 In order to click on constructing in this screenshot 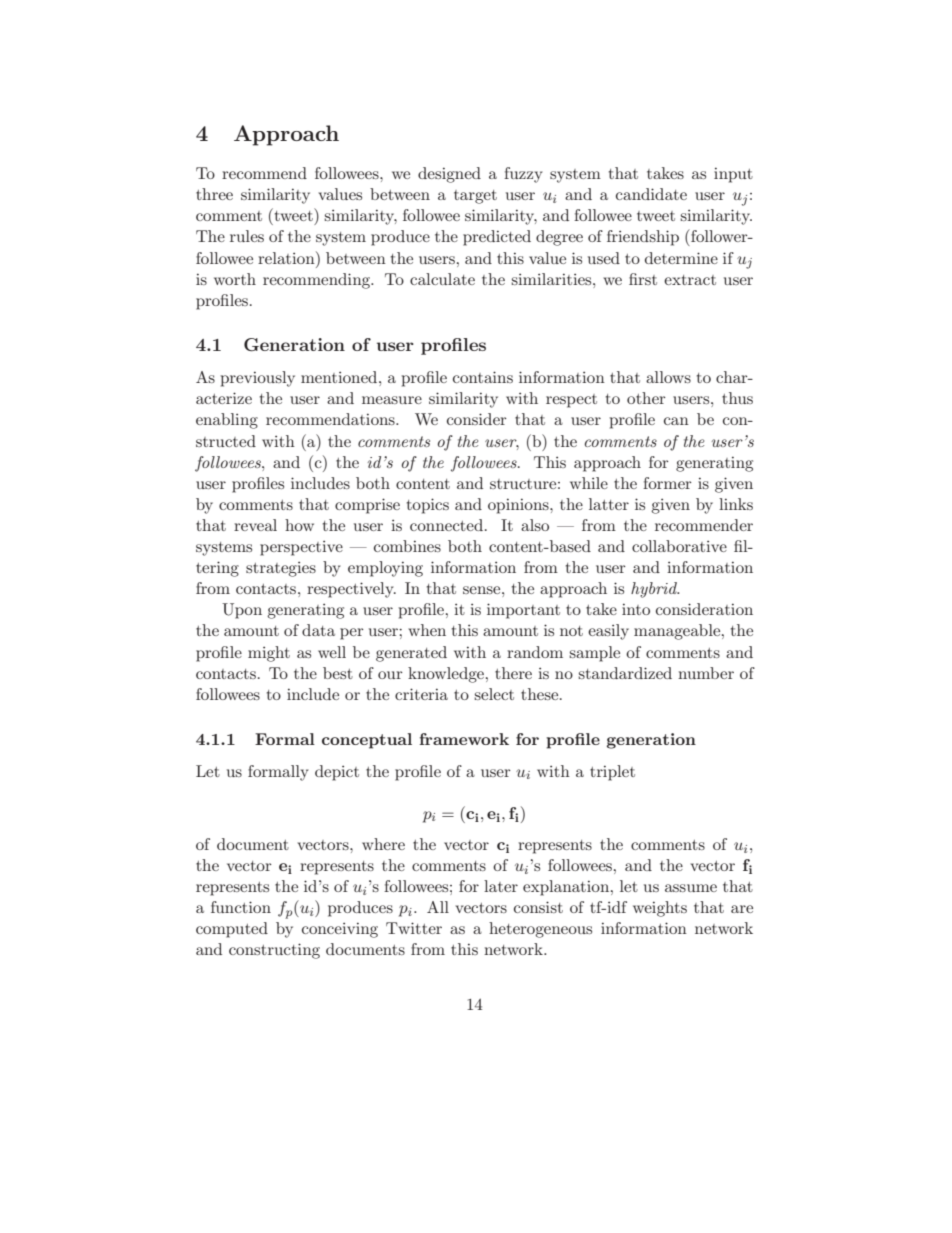, I will do `click(274, 951)`.
